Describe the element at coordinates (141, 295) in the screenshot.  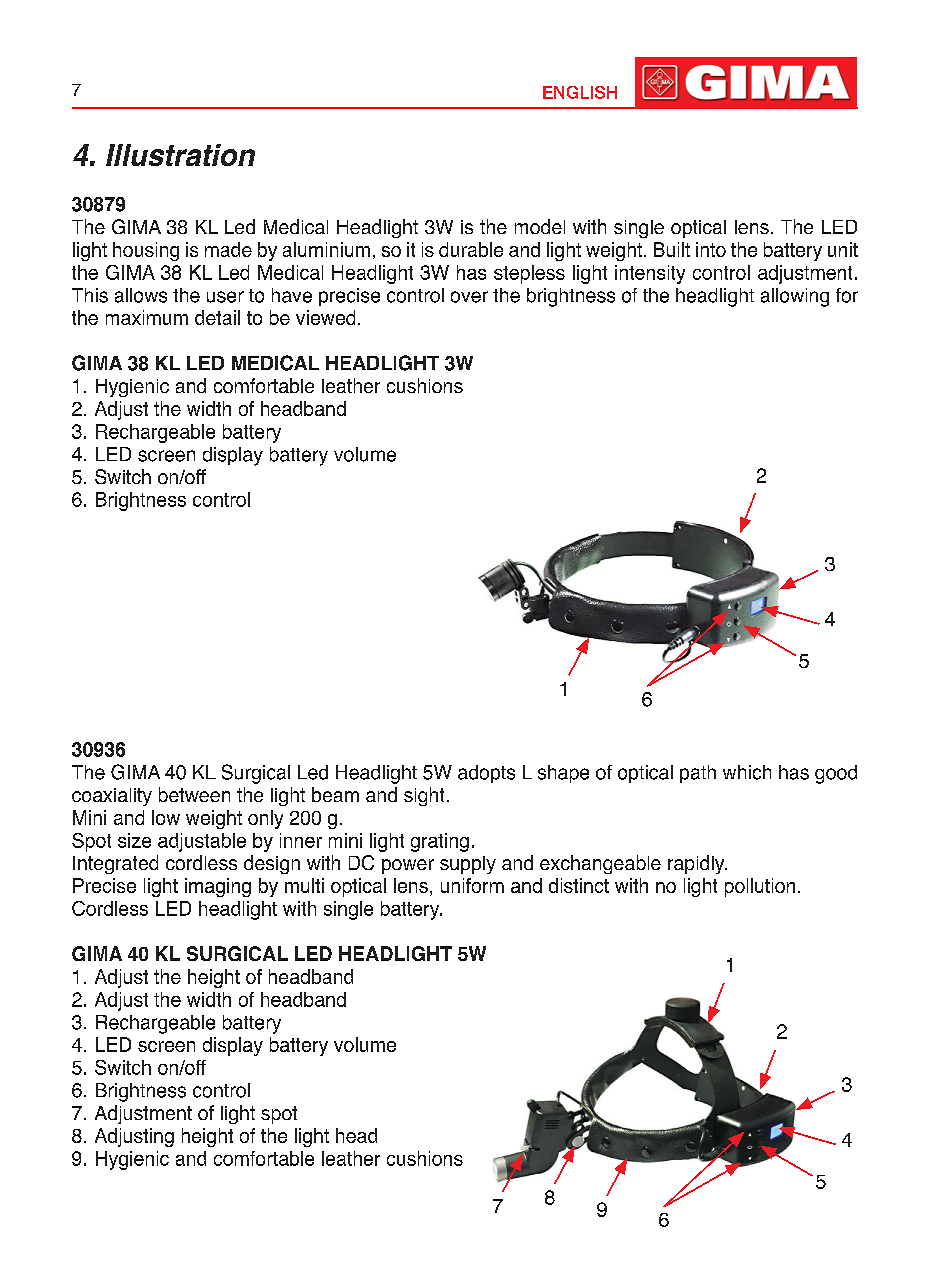
I see `allows` at that location.
